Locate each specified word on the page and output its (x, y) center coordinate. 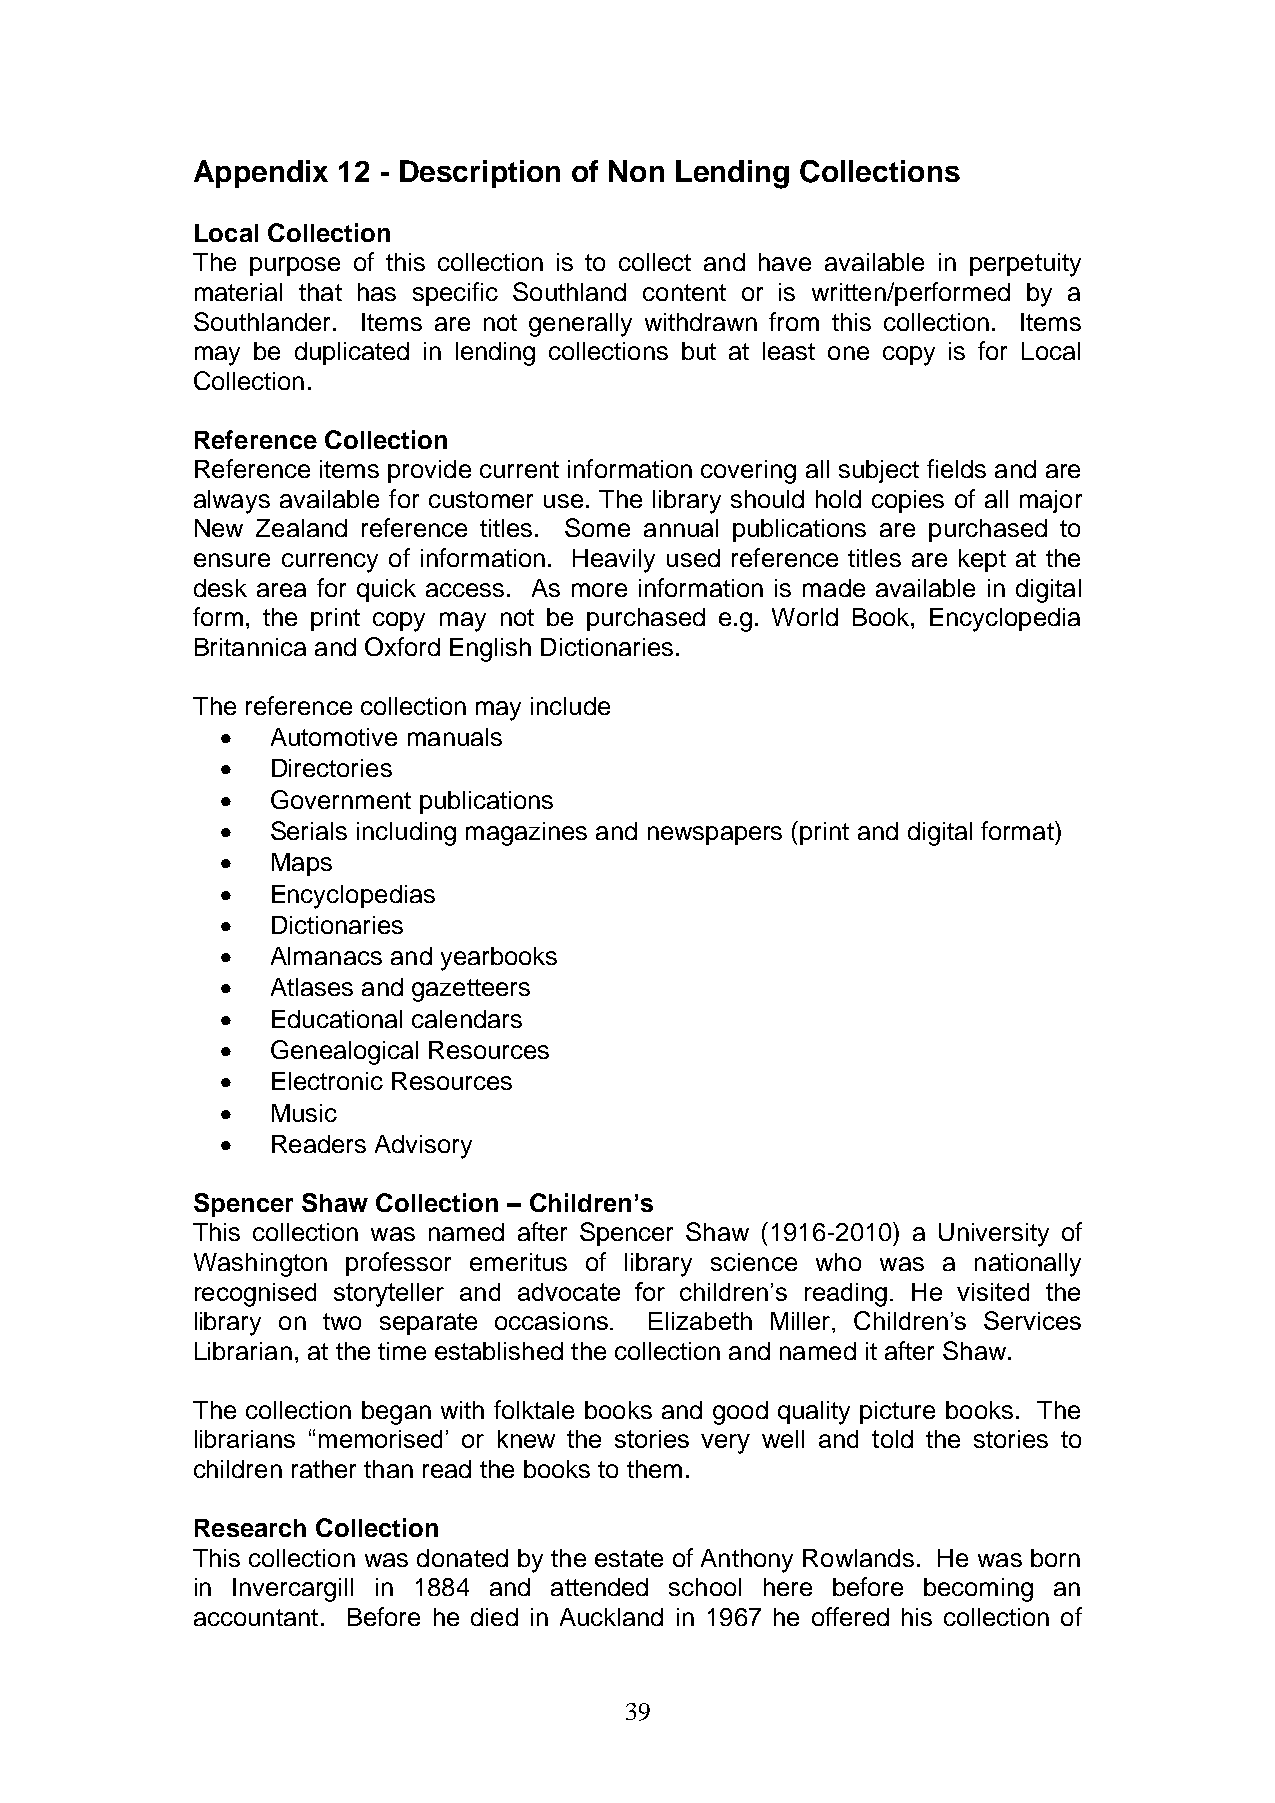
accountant (256, 1617)
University (994, 1235)
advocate (569, 1292)
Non (636, 171)
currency (330, 563)
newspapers (715, 835)
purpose (295, 266)
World (805, 617)
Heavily (614, 561)
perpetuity (1025, 265)
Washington (260, 1265)
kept (982, 560)
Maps (302, 864)
